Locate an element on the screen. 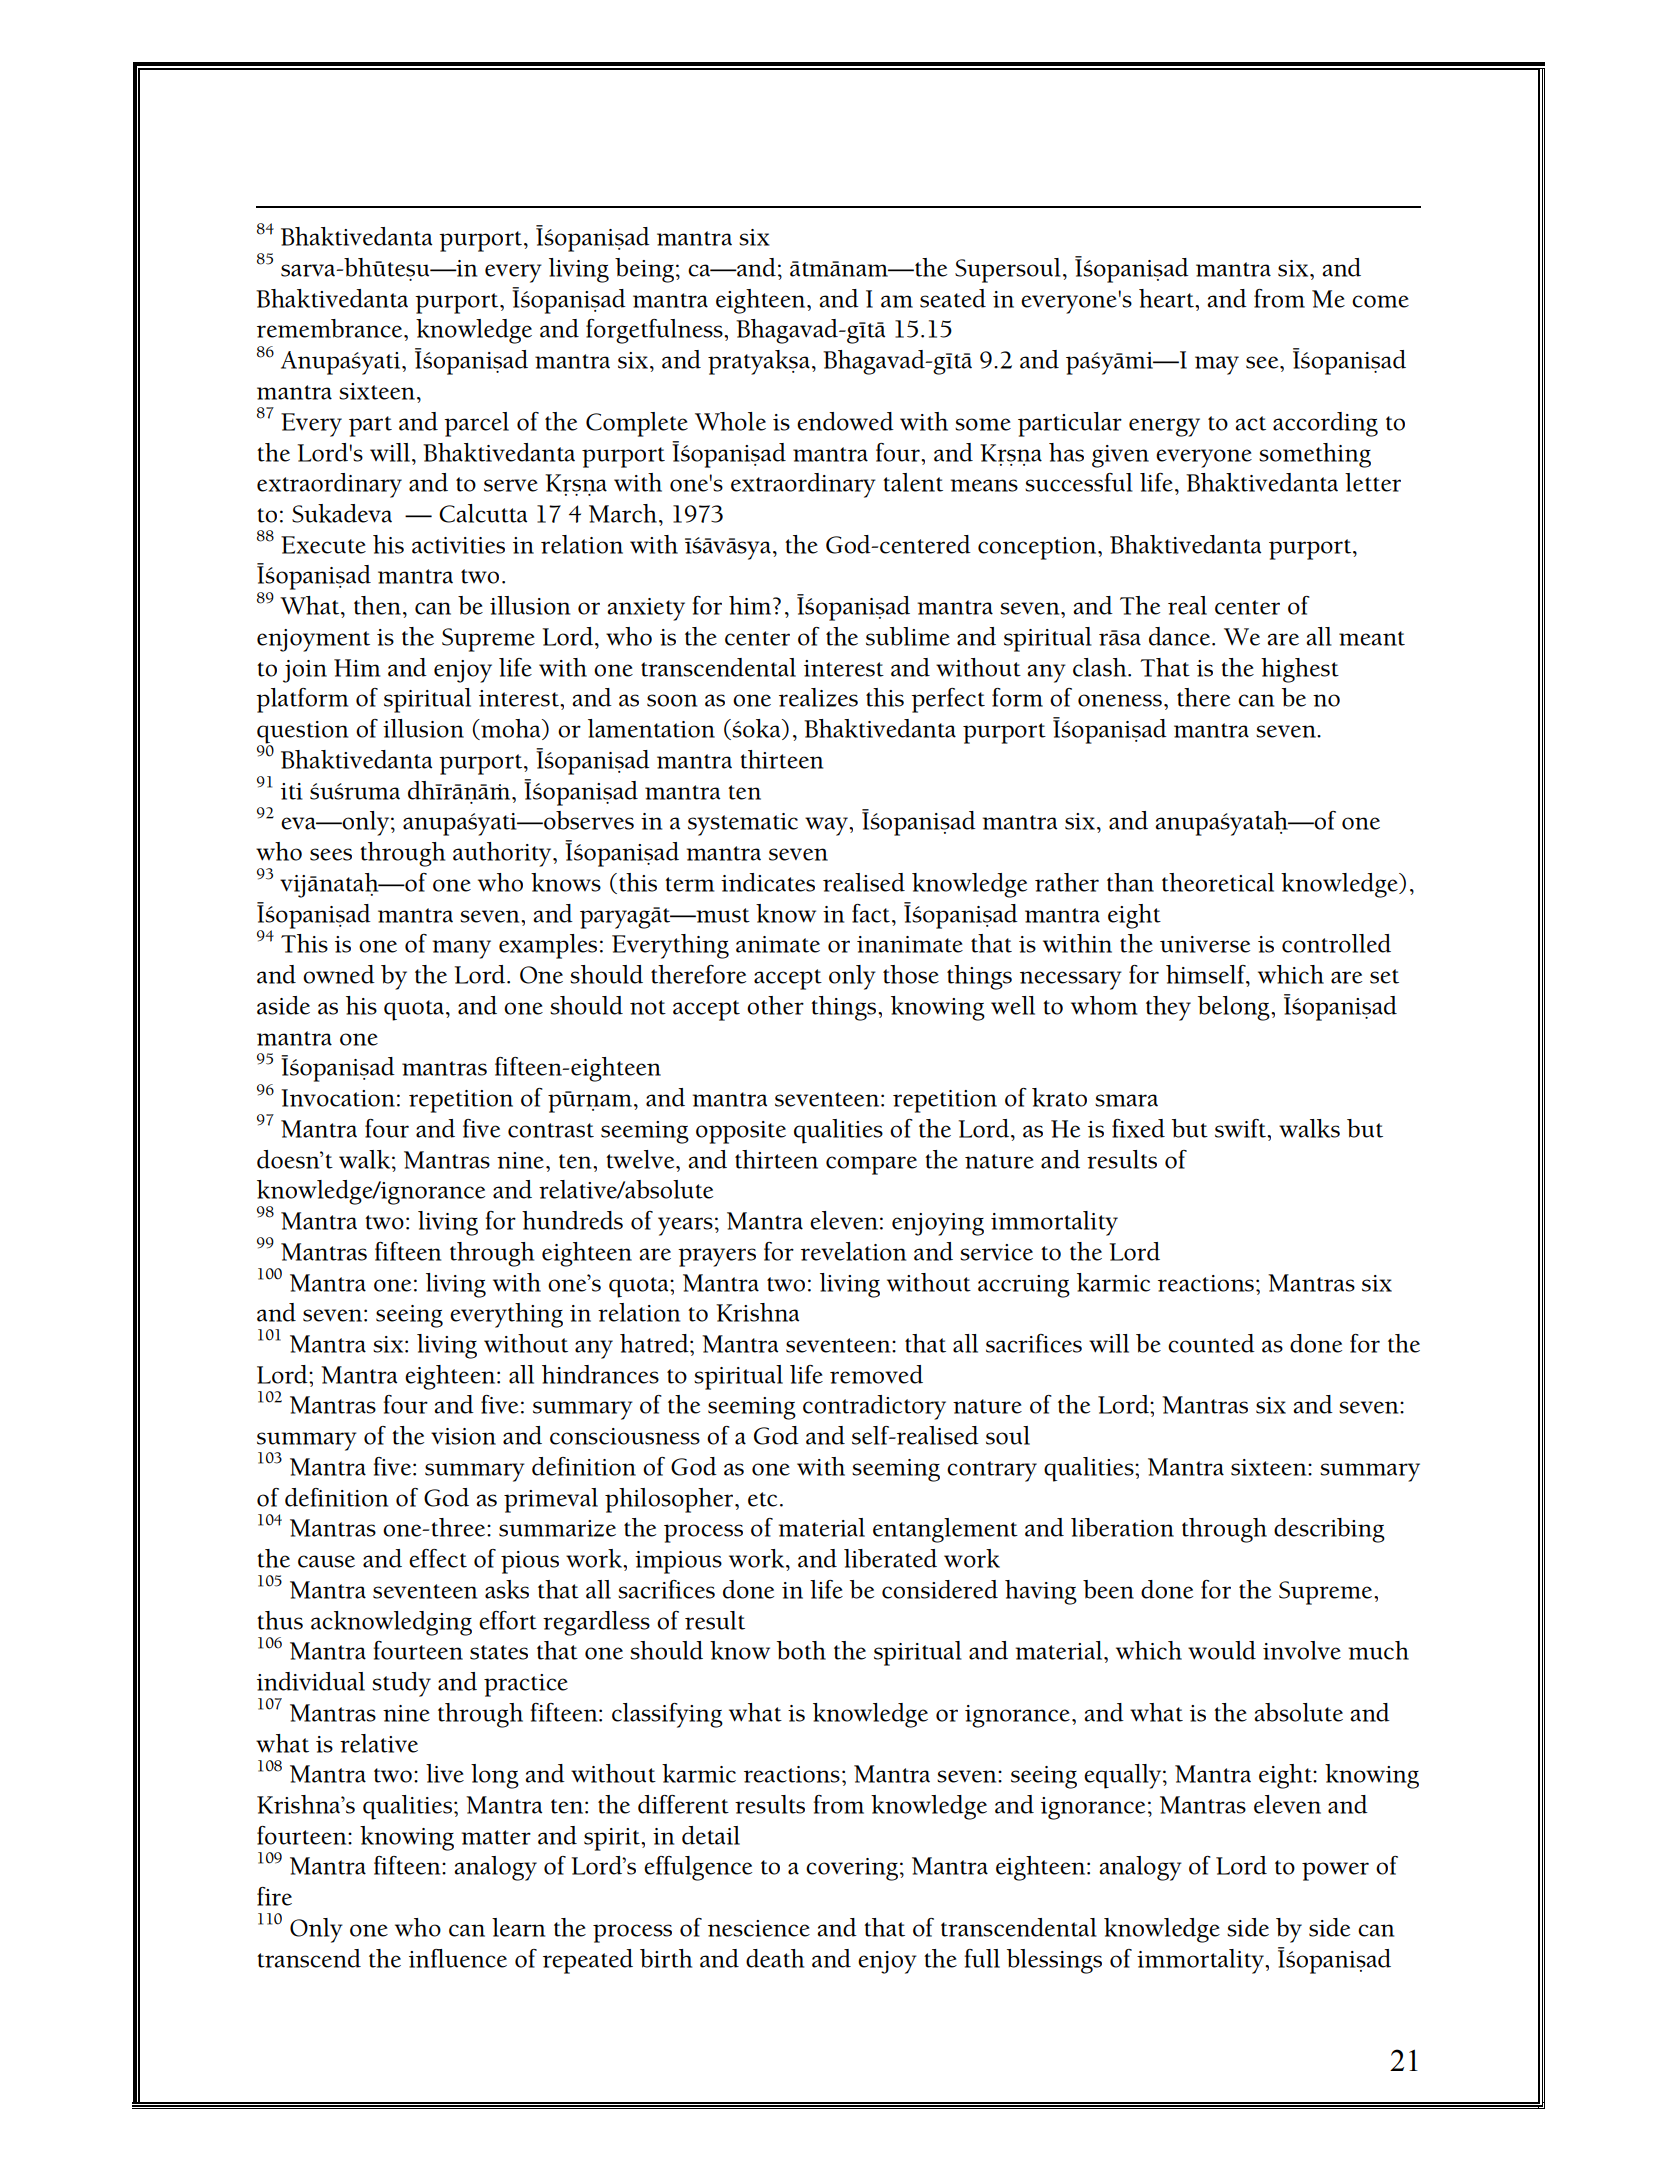 This screenshot has height=2171, width=1678. remembrance is located at coordinates (331, 328).
